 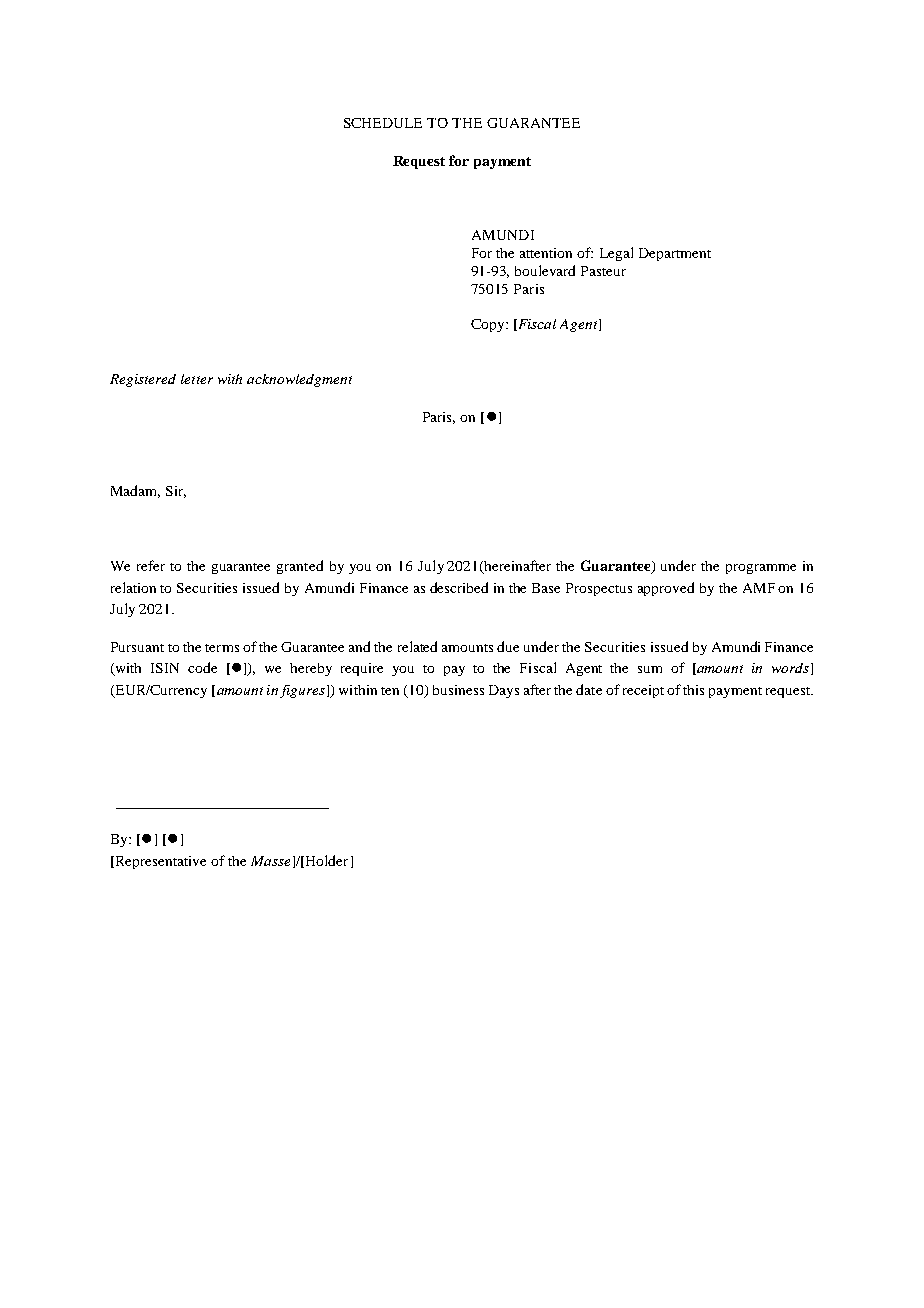 I want to click on Pasteur, so click(x=603, y=271).
